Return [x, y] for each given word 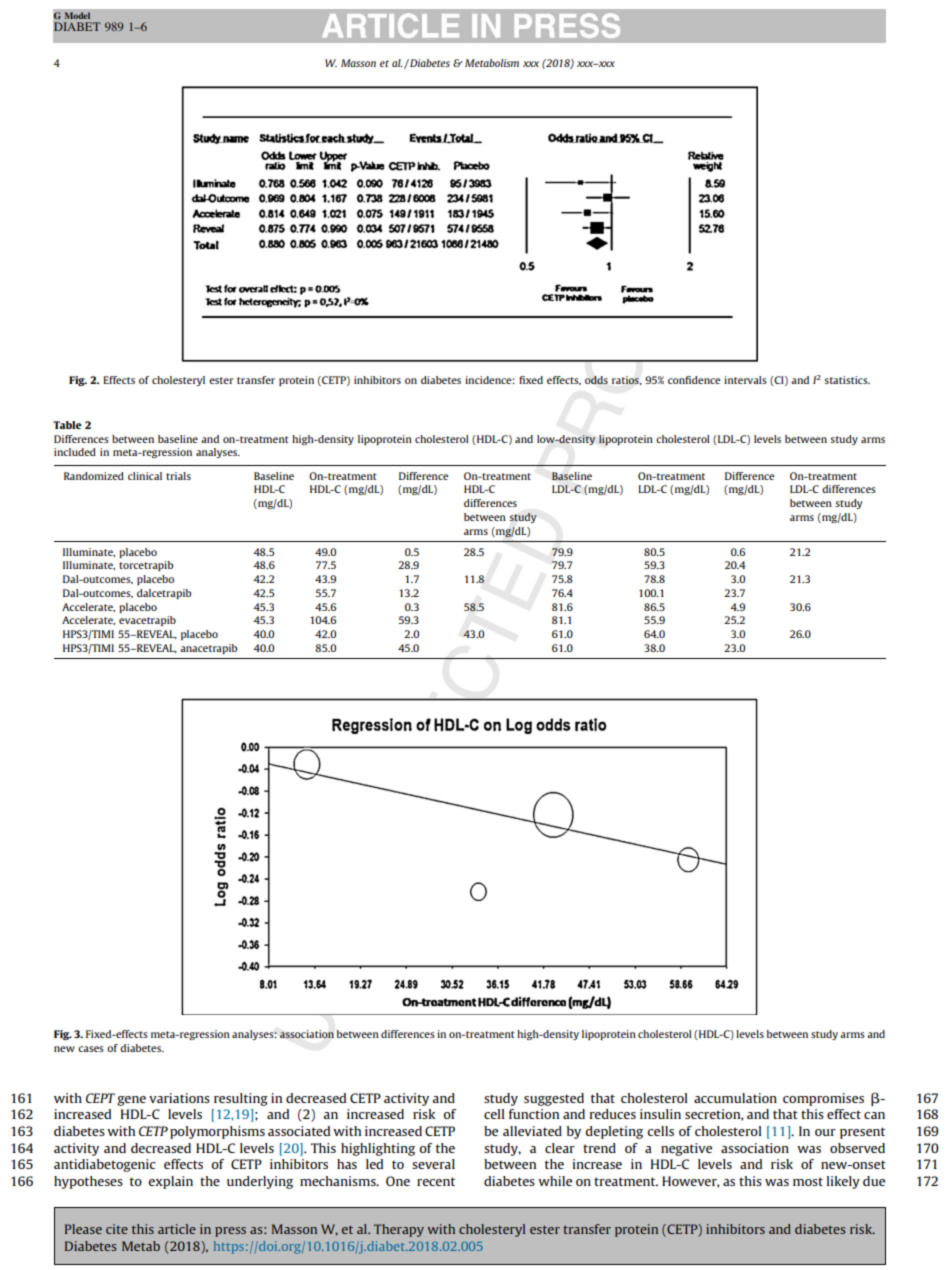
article [177, 1229]
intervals [745, 380]
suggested [554, 1099]
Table [67, 425]
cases [91, 1049]
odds [596, 380]
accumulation [735, 1098]
